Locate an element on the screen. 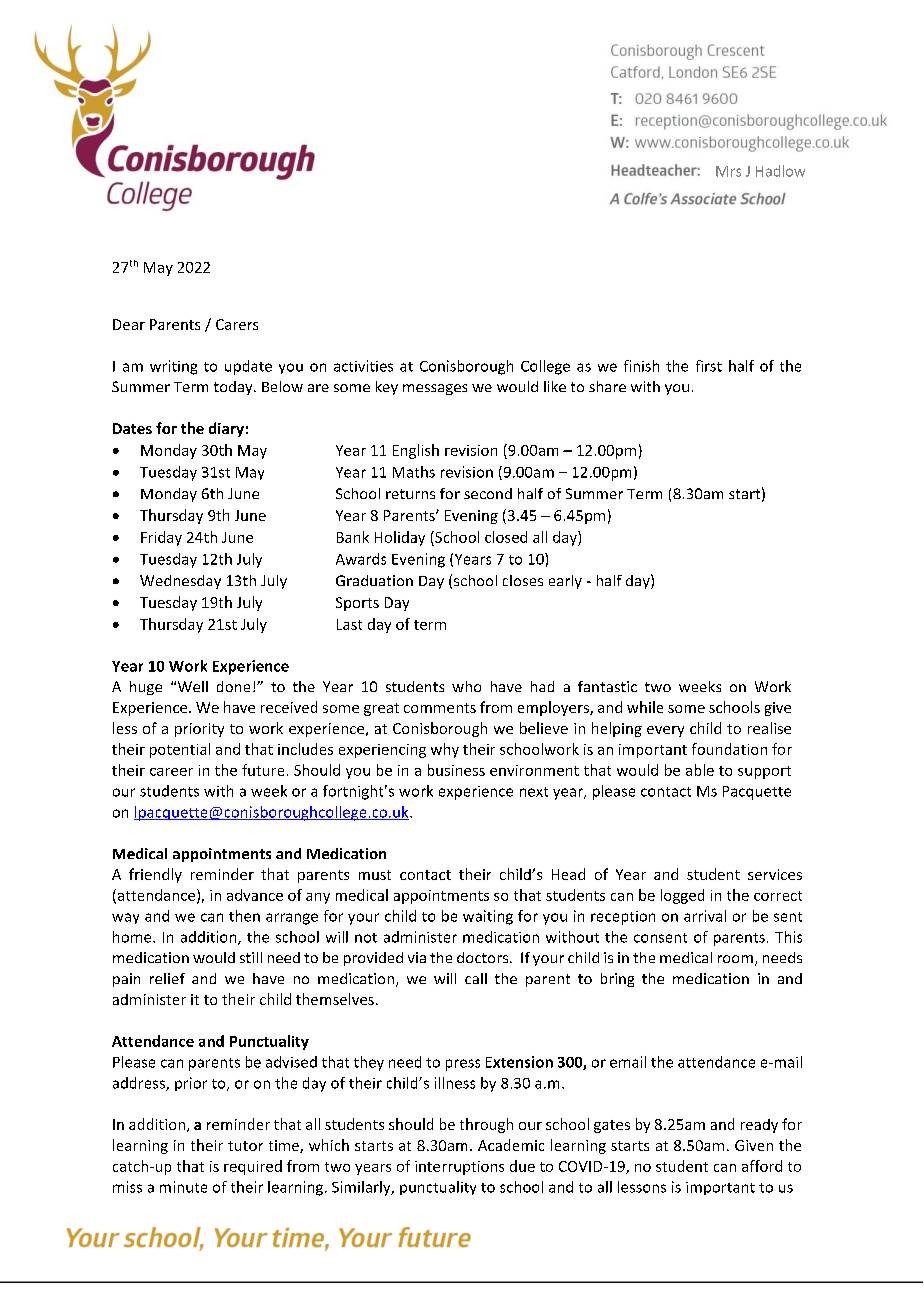 This screenshot has width=924, height=1307. tutor is located at coordinates (245, 1146).
